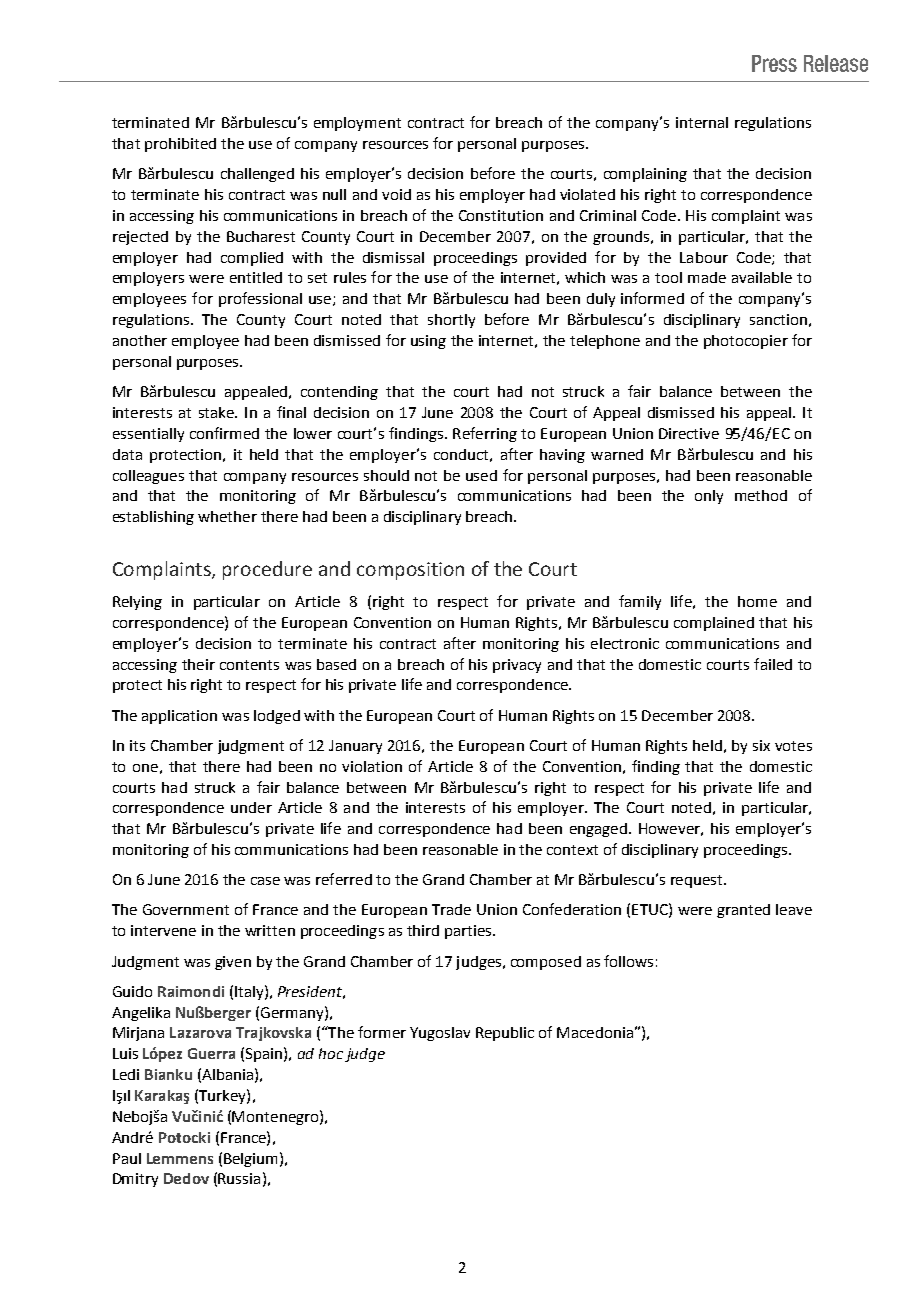 This document has width=924, height=1308. I want to click on Belgium, so click(250, 1160).
